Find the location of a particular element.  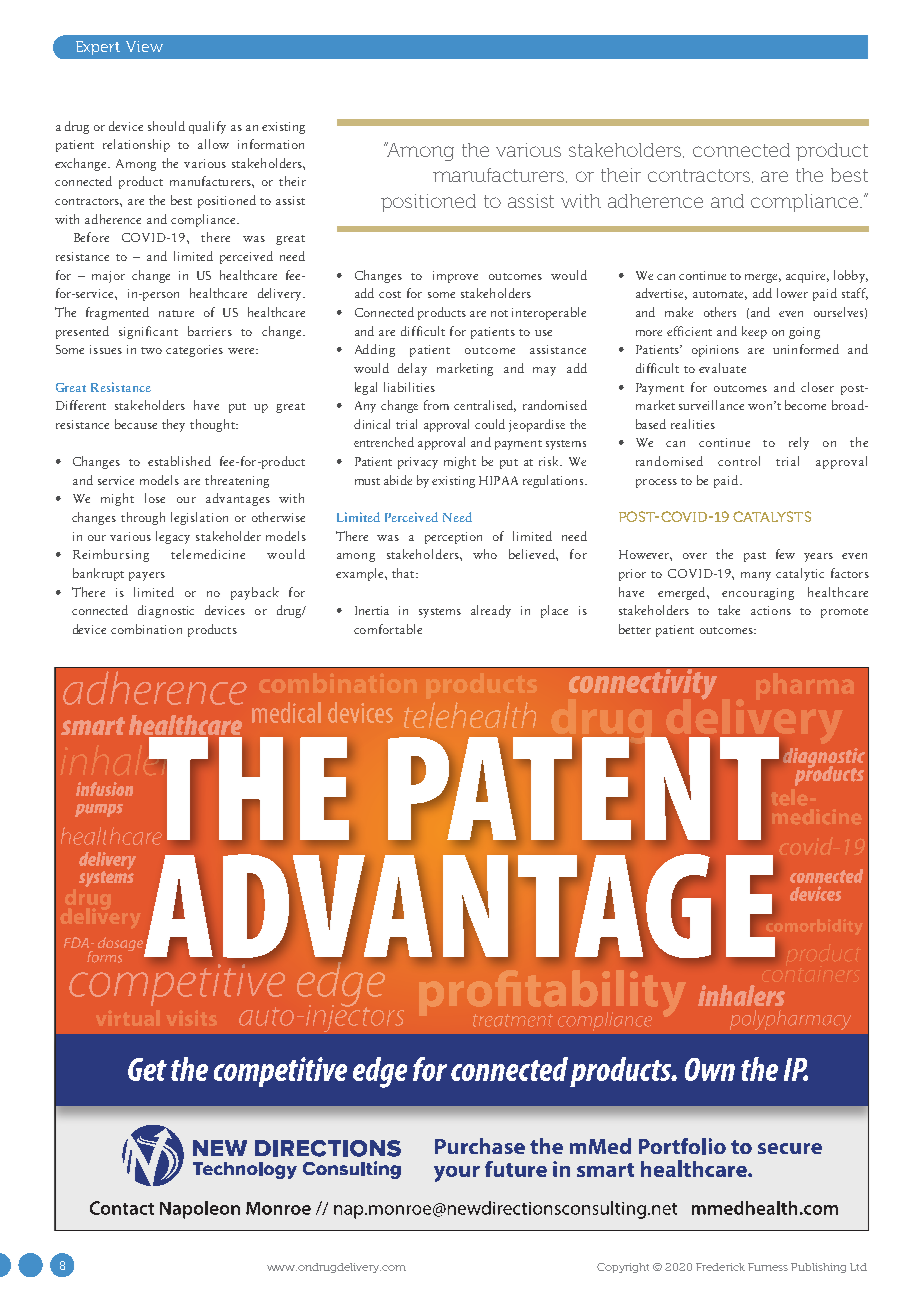

combination is located at coordinates (146, 629).
